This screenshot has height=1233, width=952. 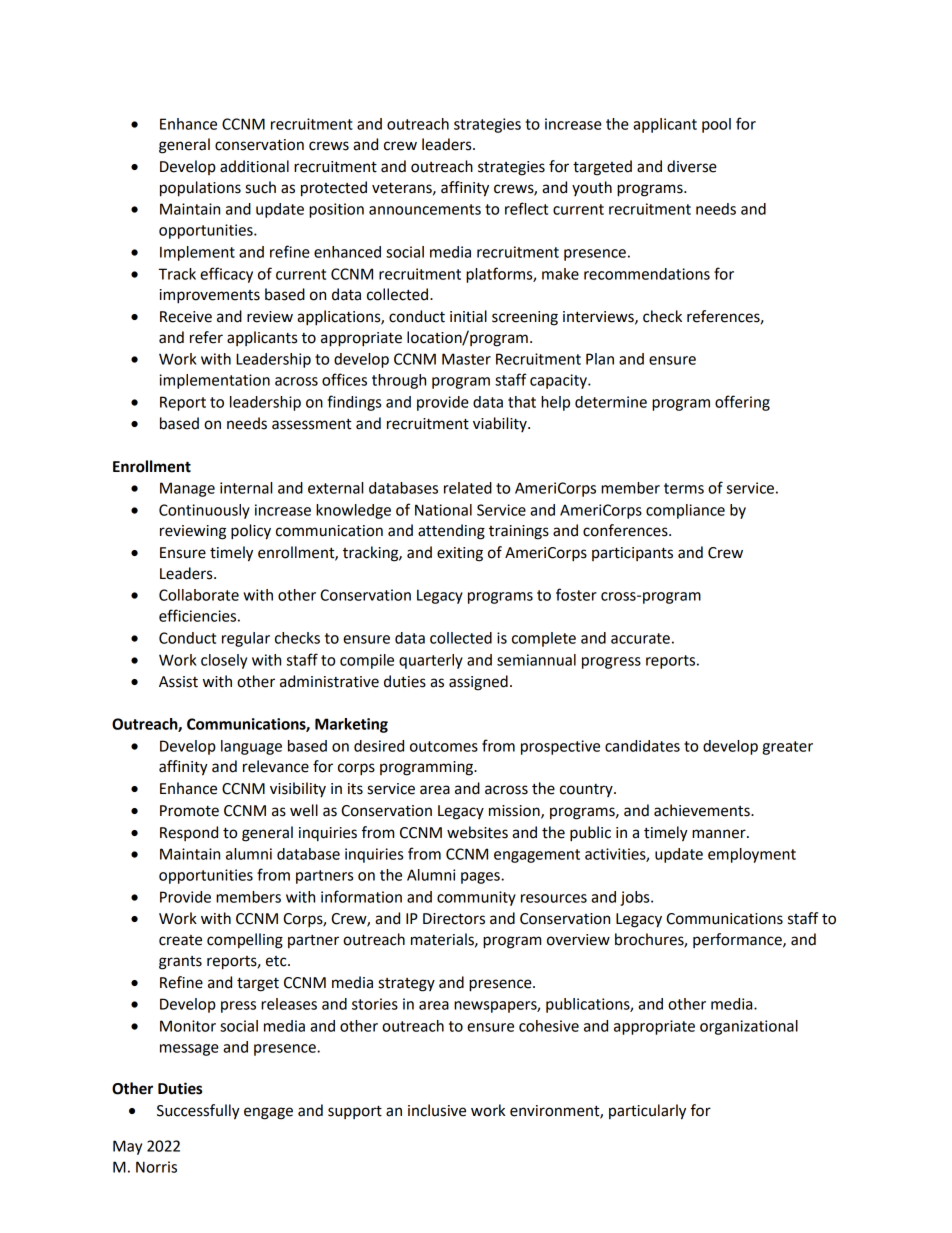 I want to click on Successfully, so click(x=198, y=1112).
